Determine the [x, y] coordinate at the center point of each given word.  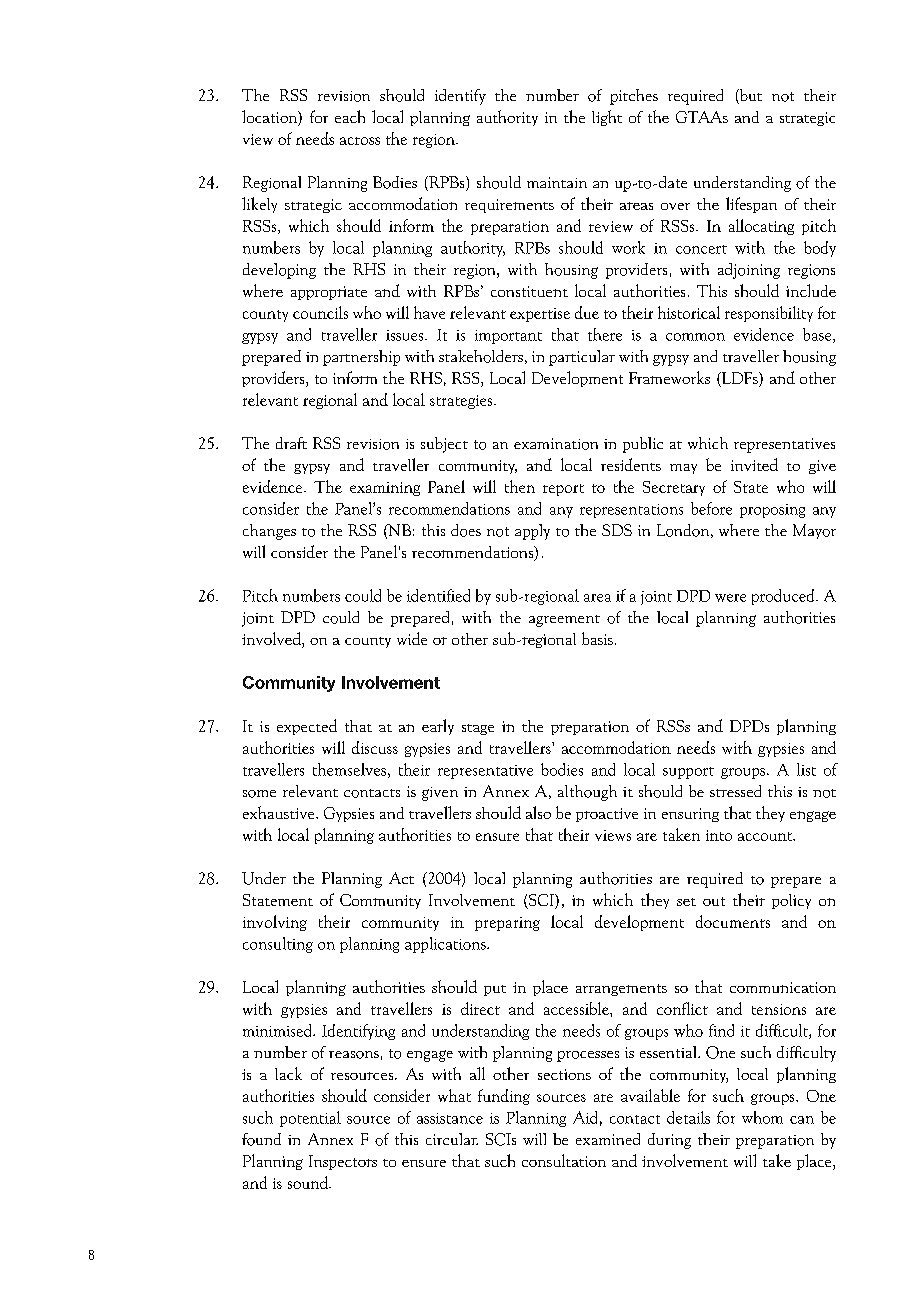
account [766, 836]
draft [291, 443]
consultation [564, 1160]
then [520, 486]
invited [754, 464]
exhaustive [280, 812]
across [360, 141]
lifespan [751, 205]
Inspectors [343, 1162]
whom [762, 1117]
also [538, 812]
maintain [557, 182]
